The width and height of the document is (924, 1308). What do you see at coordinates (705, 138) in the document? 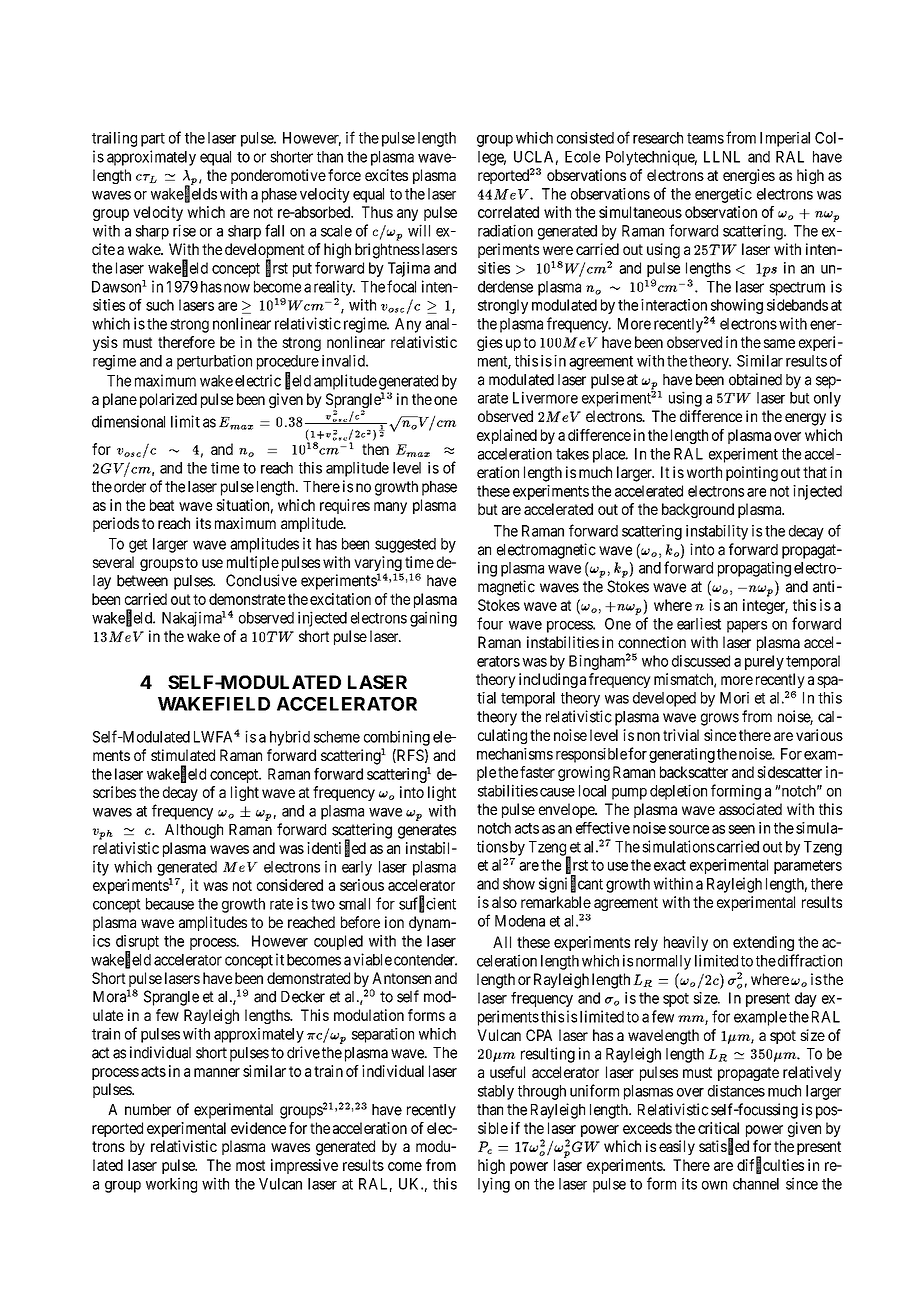
I see `teams` at bounding box center [705, 138].
